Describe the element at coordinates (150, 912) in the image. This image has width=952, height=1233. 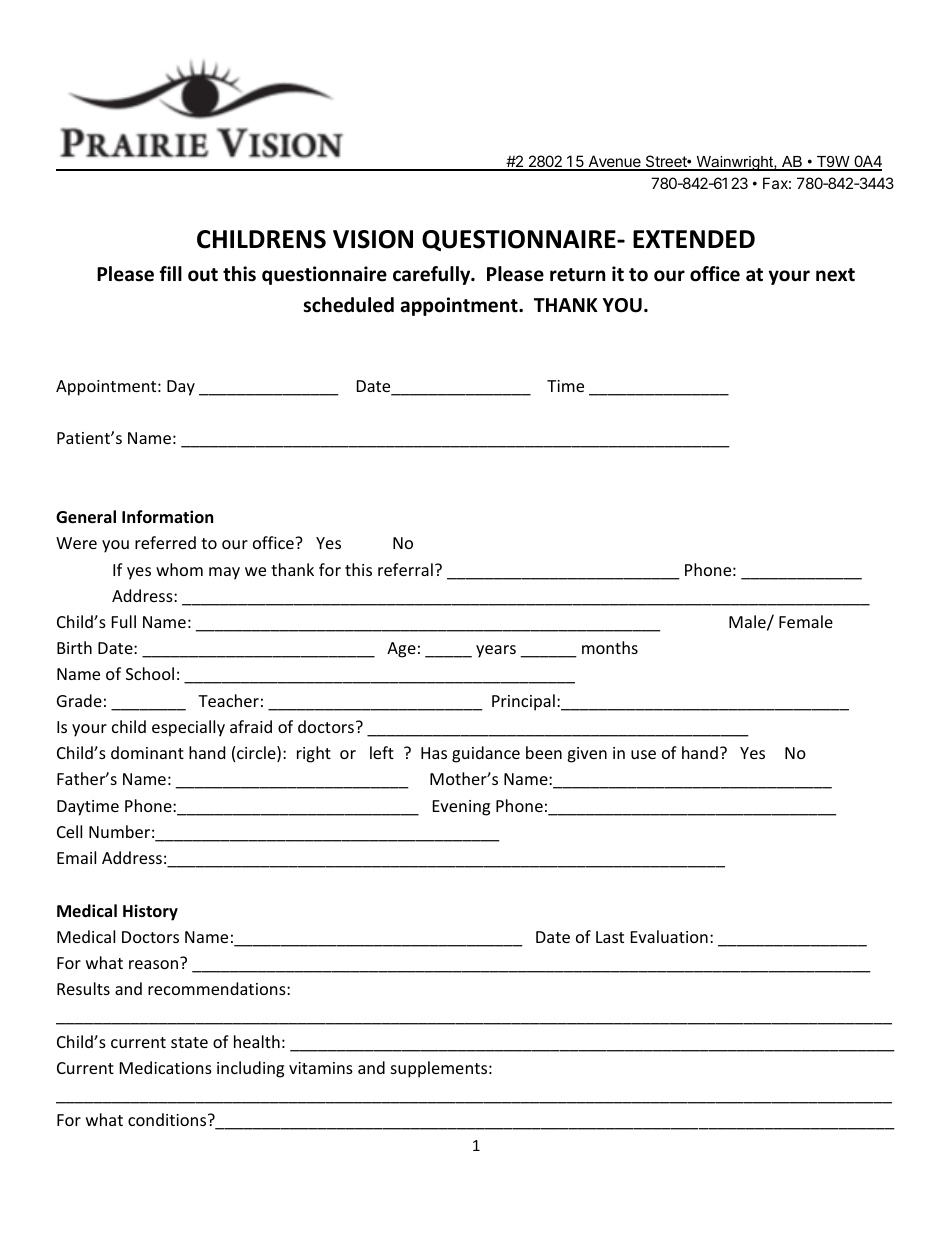
I see `History` at that location.
